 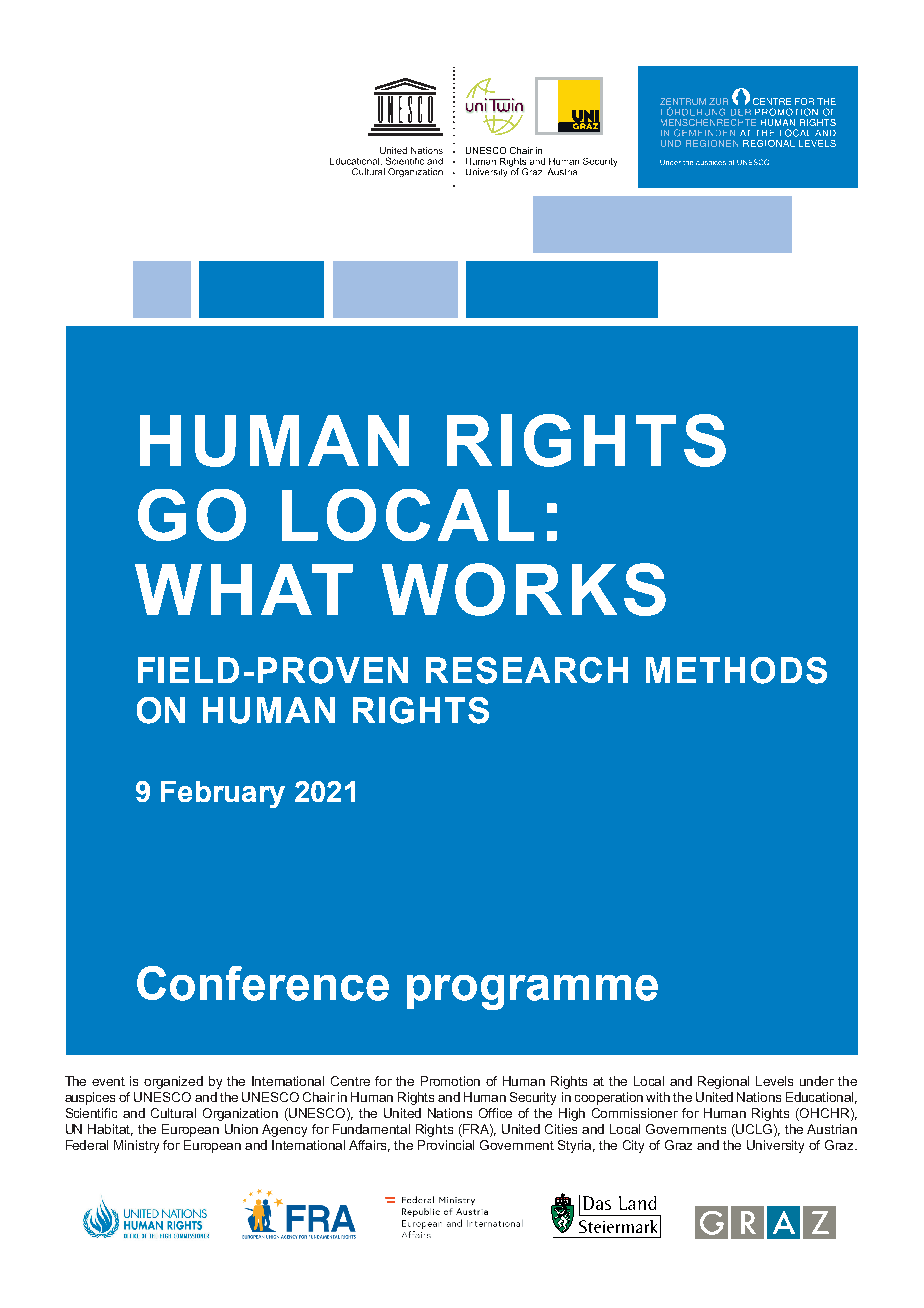 I want to click on programme, so click(x=532, y=992).
